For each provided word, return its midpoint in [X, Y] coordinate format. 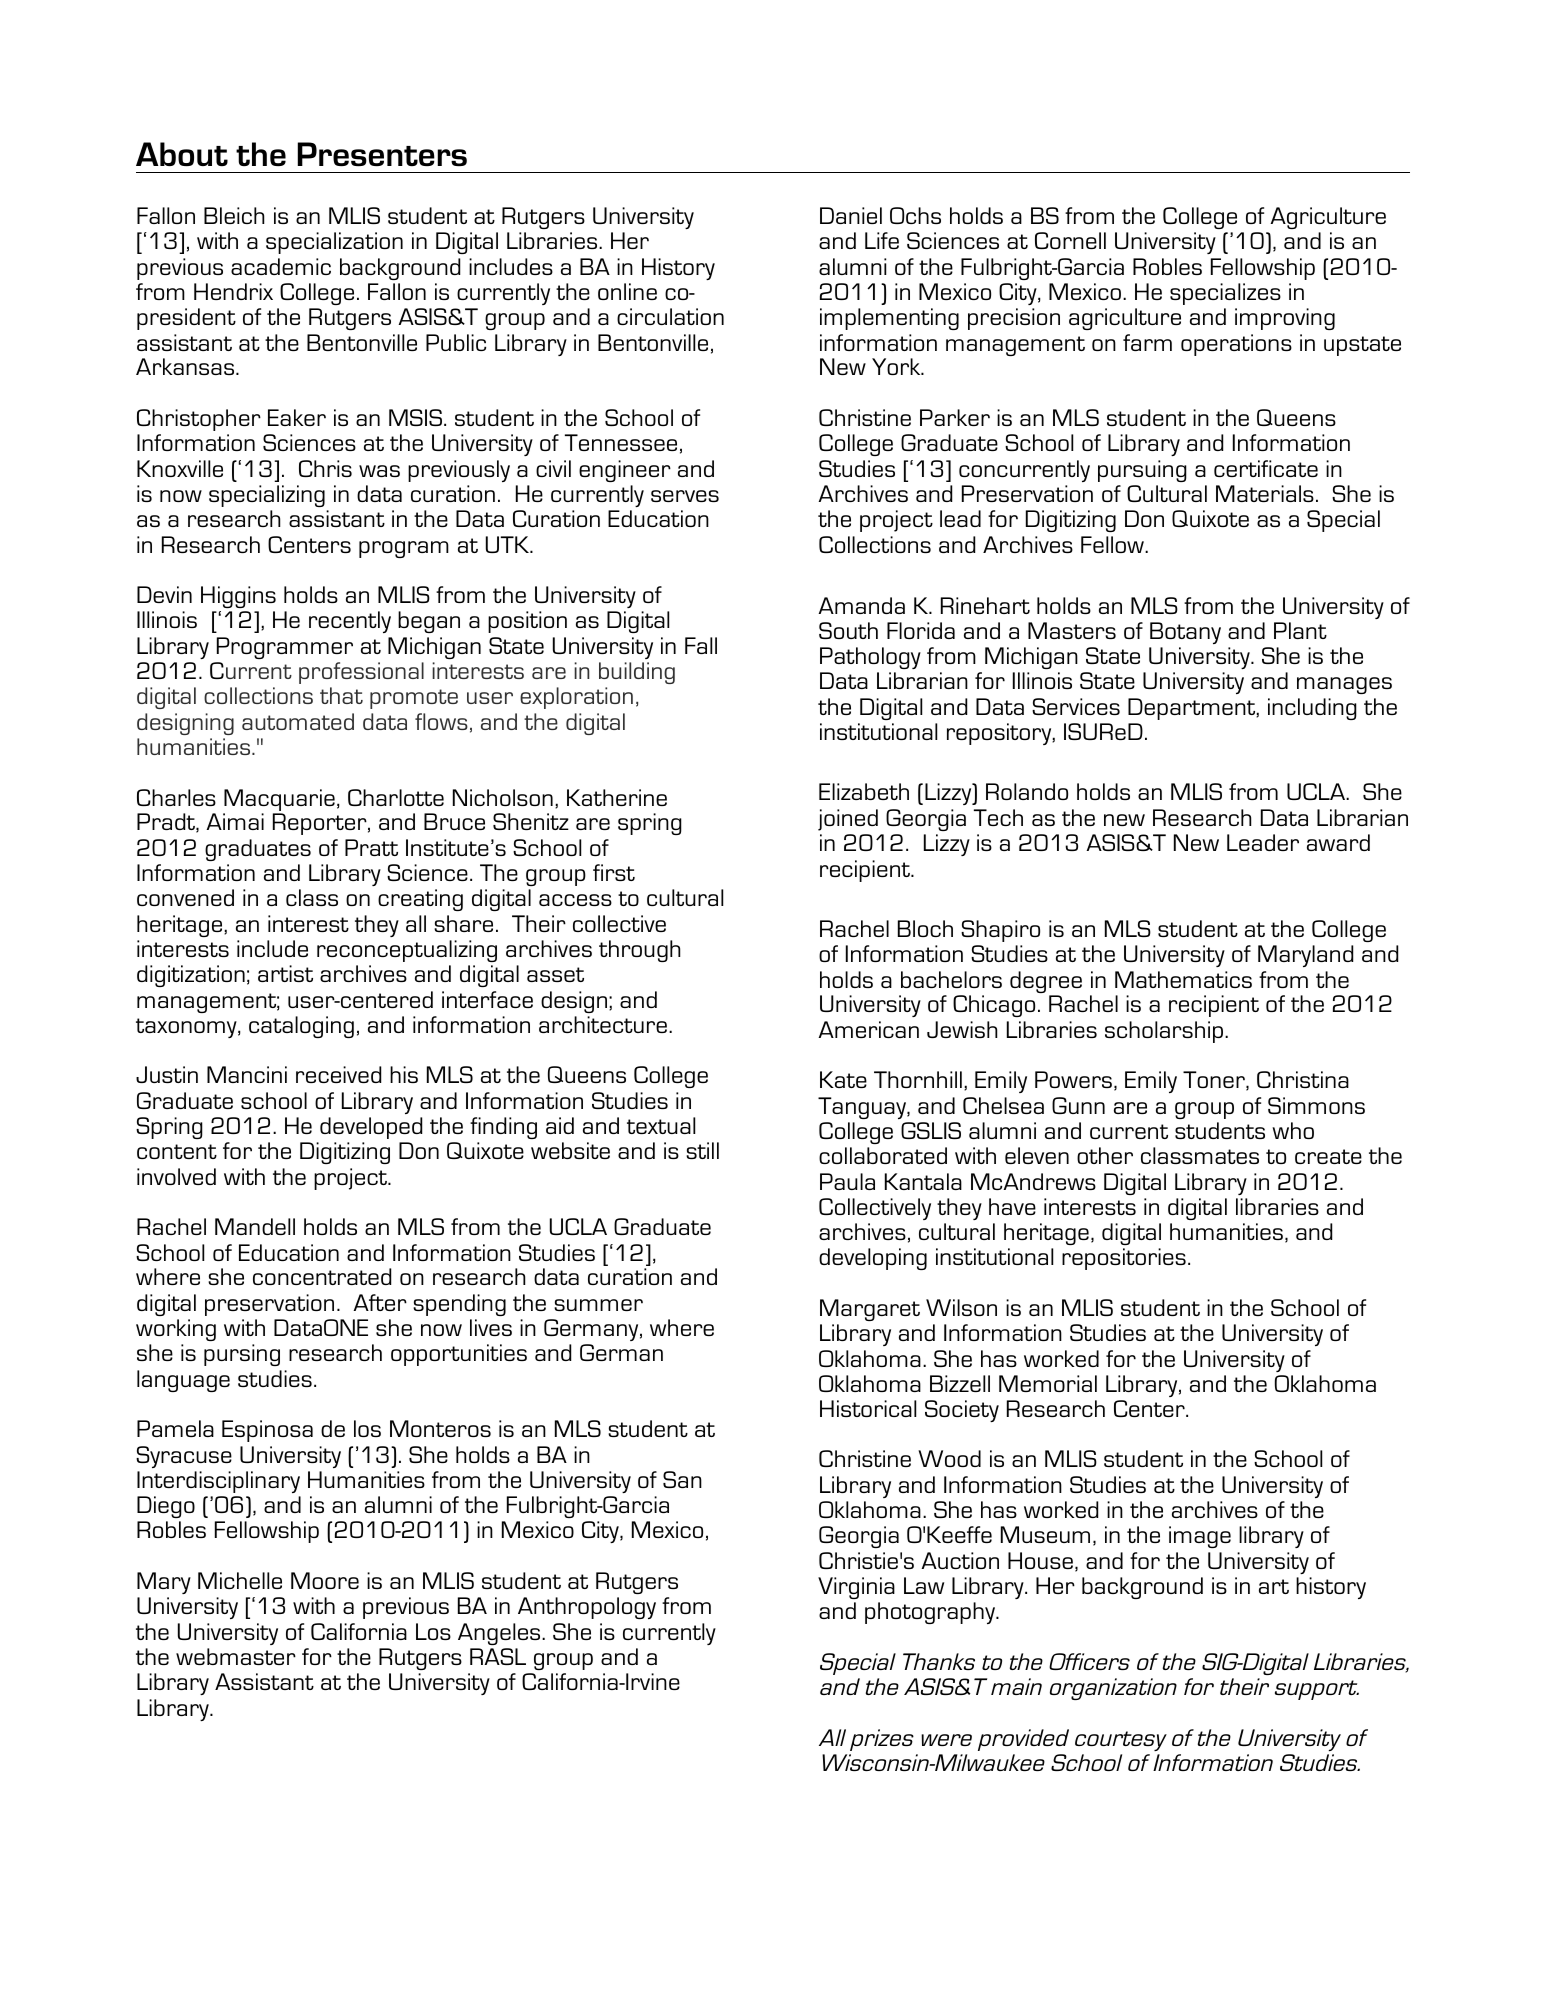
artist [285, 973]
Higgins [238, 597]
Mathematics [1183, 979]
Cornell [1070, 240]
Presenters [382, 154]
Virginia [856, 1588]
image [1200, 1537]
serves [685, 496]
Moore [325, 1580]
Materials [1265, 493]
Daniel [851, 215]
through [639, 951]
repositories [1124, 1259]
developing [873, 1259]
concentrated [322, 1276]
